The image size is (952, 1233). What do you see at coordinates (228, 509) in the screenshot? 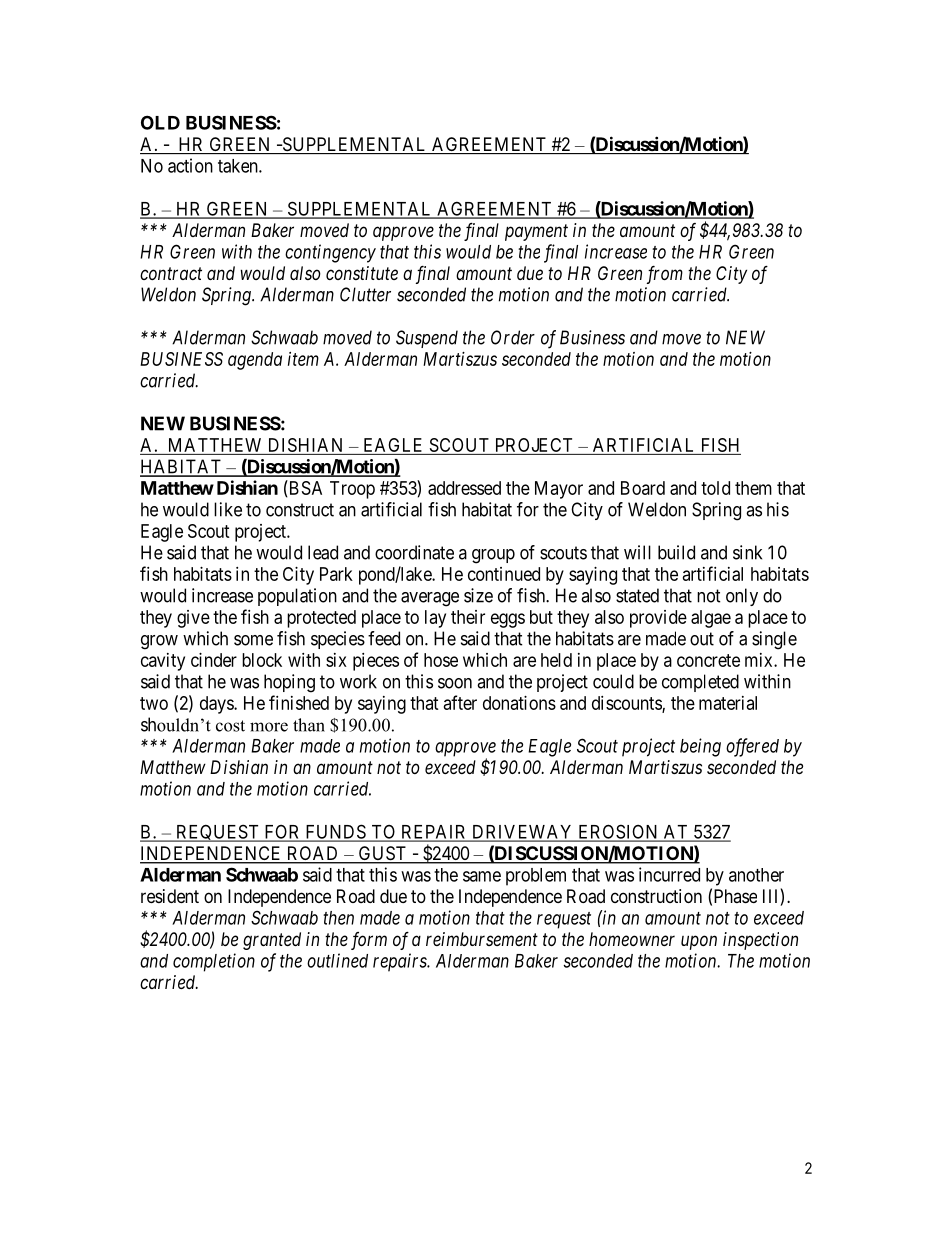
I see `like` at bounding box center [228, 509].
